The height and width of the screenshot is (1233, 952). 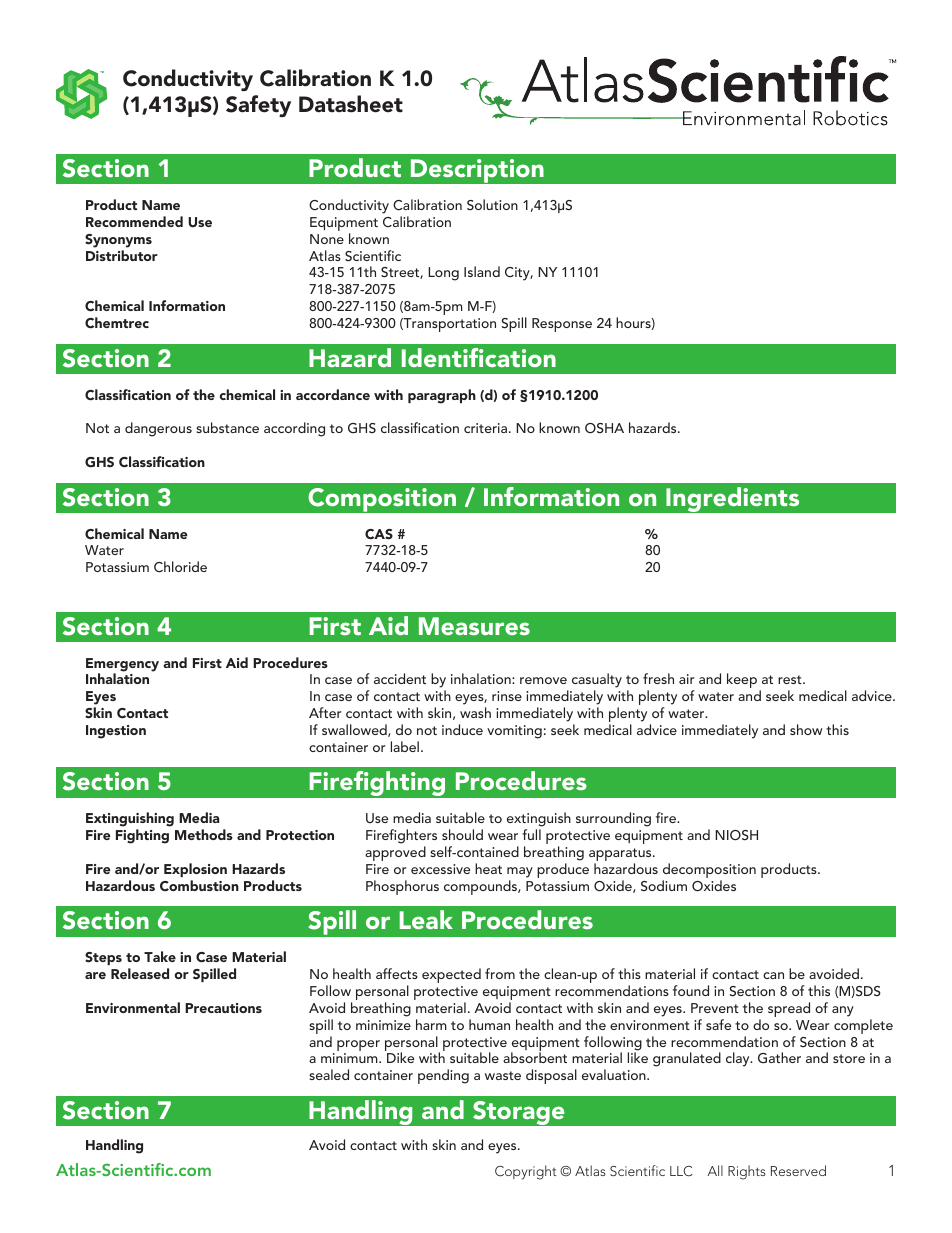 I want to click on Solution, so click(x=492, y=204).
